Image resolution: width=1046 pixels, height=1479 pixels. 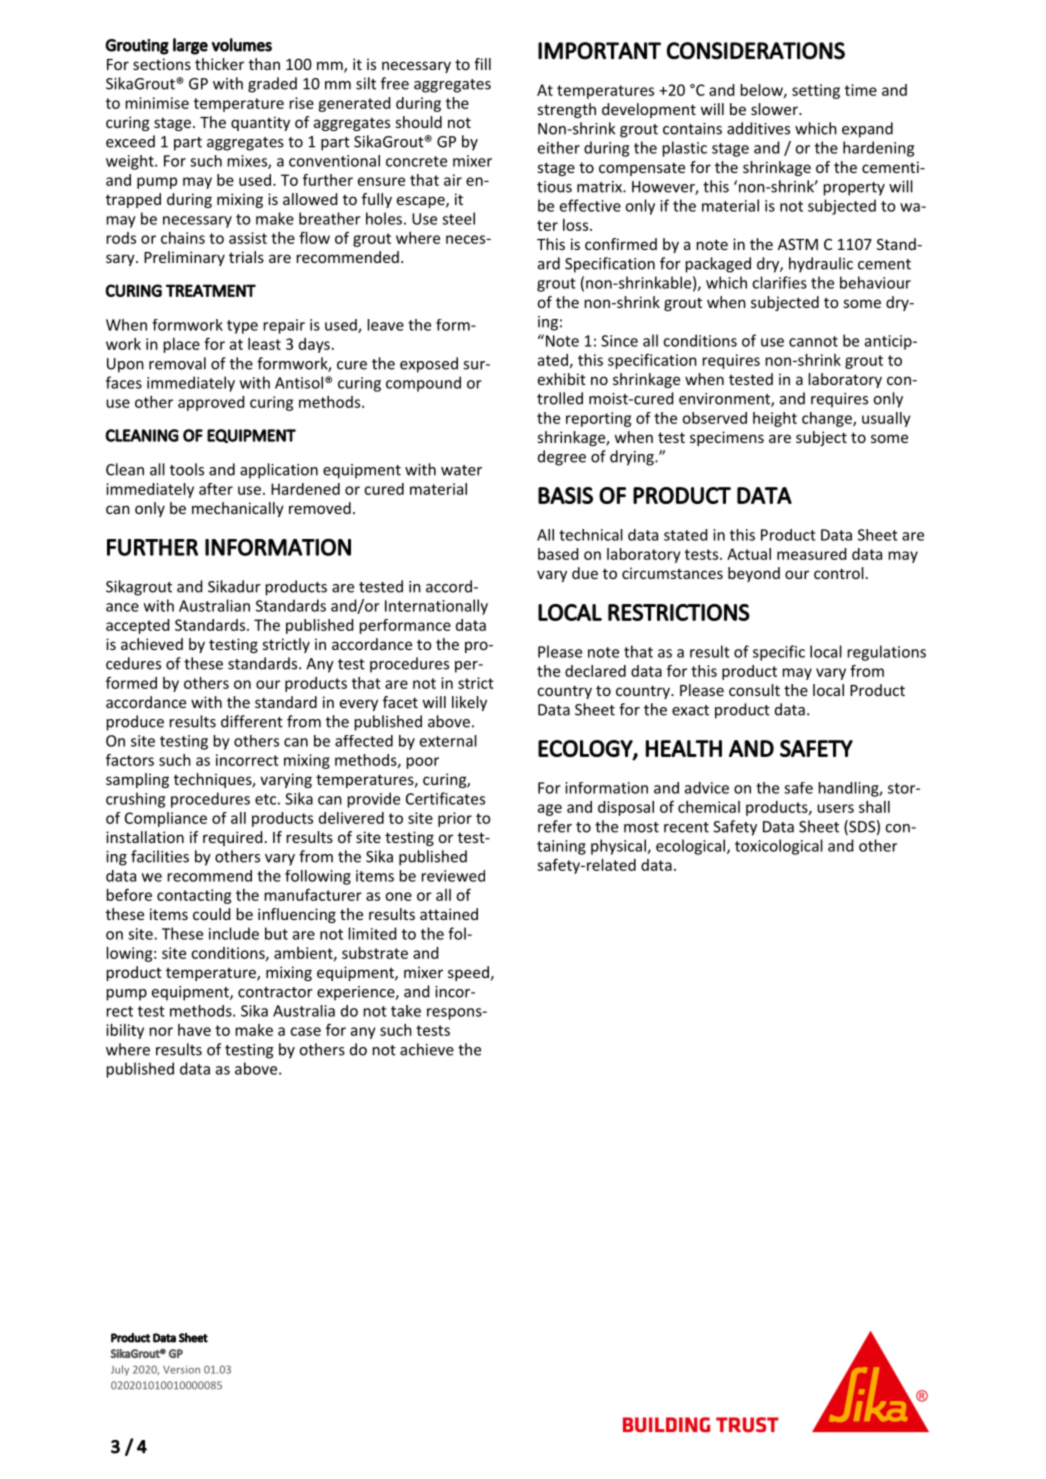 What do you see at coordinates (754, 690) in the screenshot?
I see `consult` at bounding box center [754, 690].
